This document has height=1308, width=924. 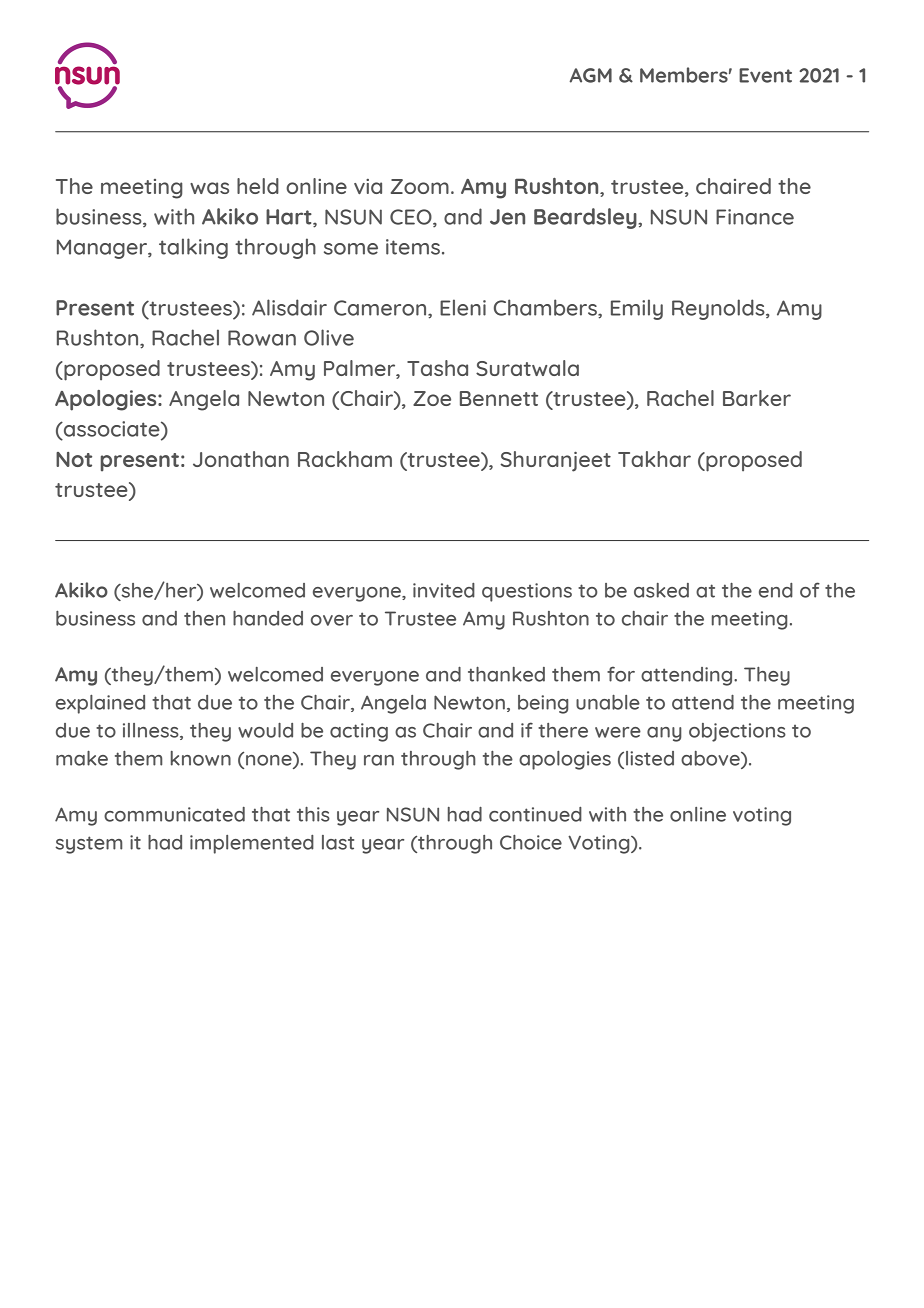 What do you see at coordinates (174, 814) in the document?
I see `communicated` at bounding box center [174, 814].
